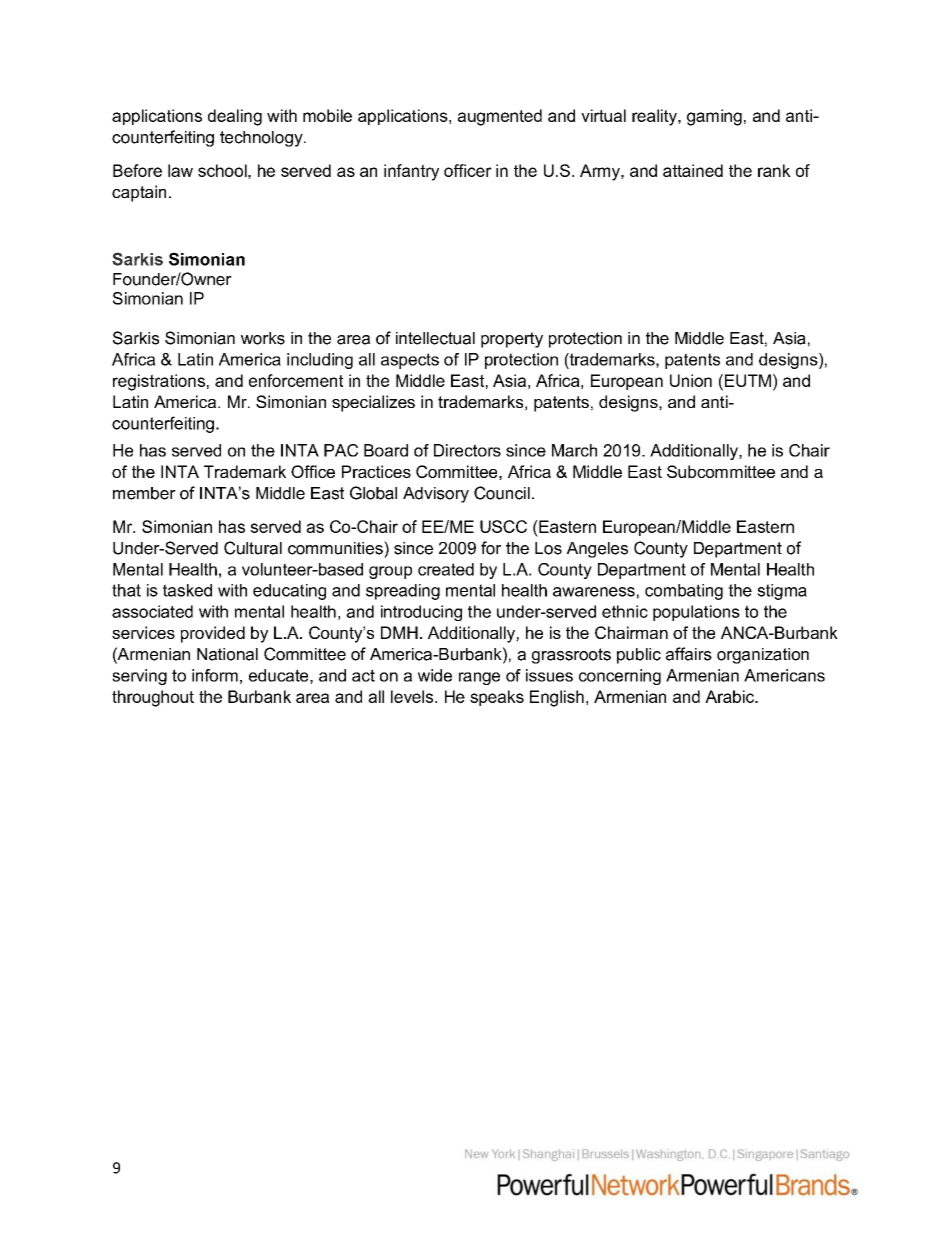  I want to click on wide, so click(435, 675).
